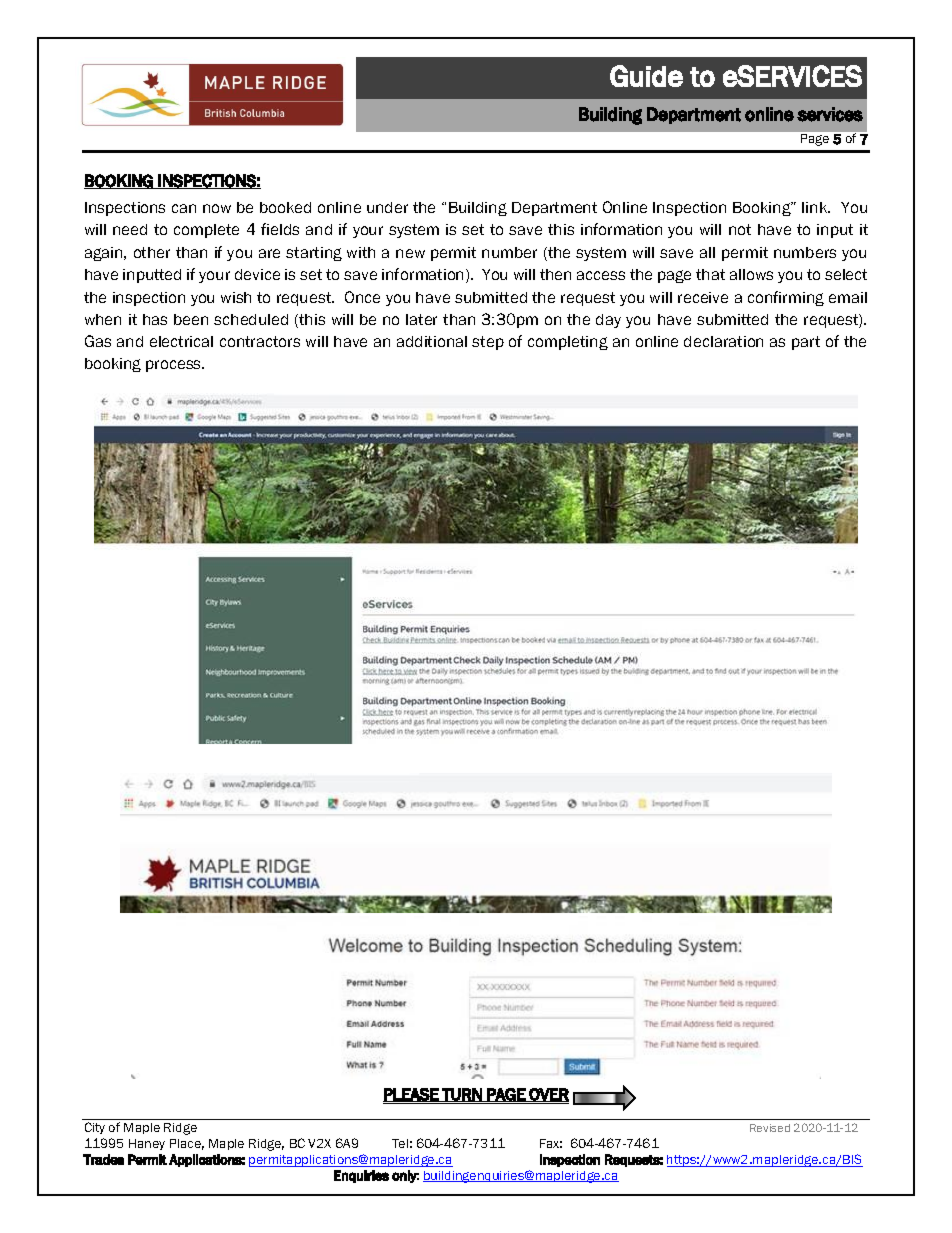  Describe the element at coordinates (175, 366) in the screenshot. I see `process` at that location.
